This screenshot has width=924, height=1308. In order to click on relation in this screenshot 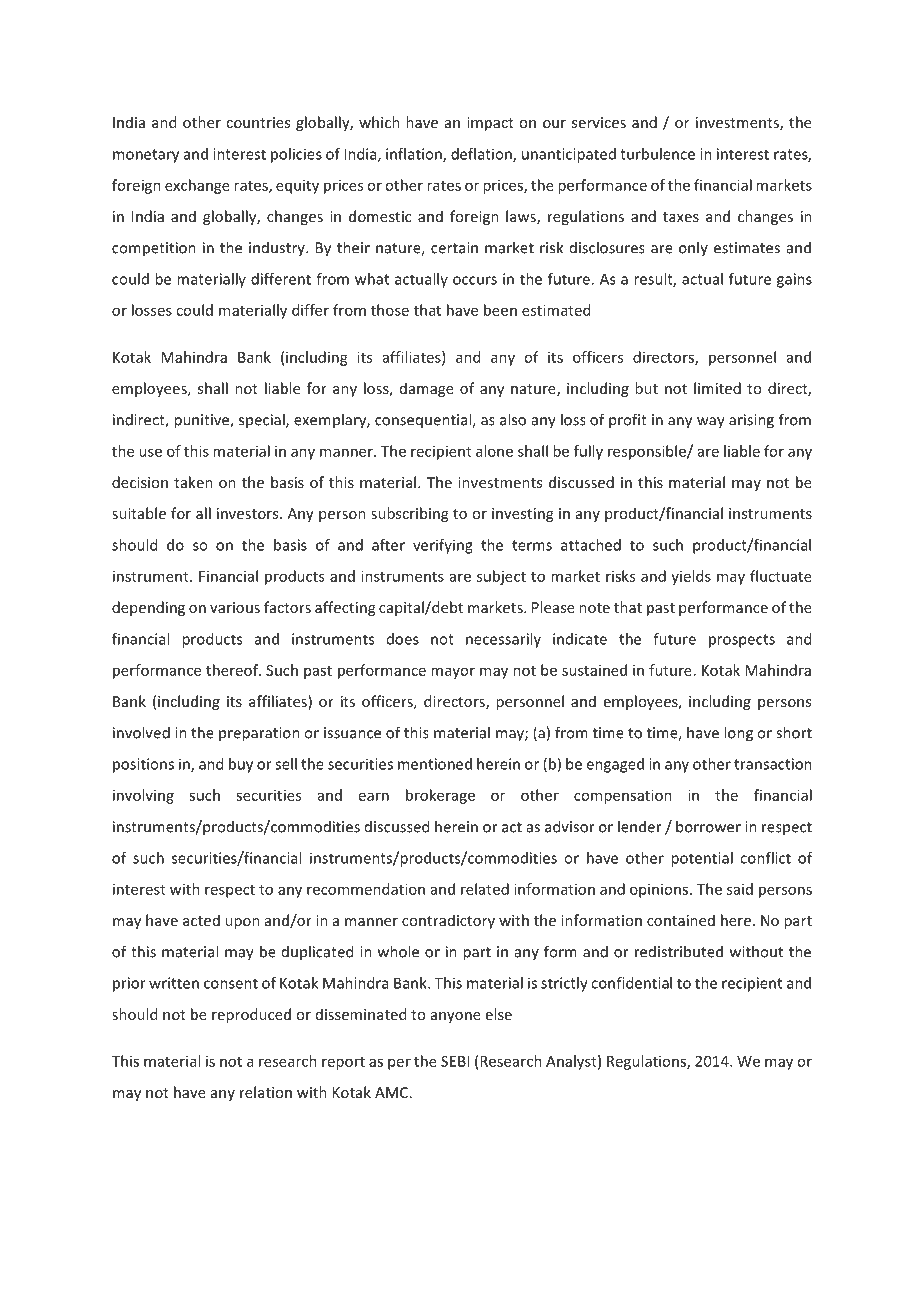, I will do `click(266, 1092)`.
